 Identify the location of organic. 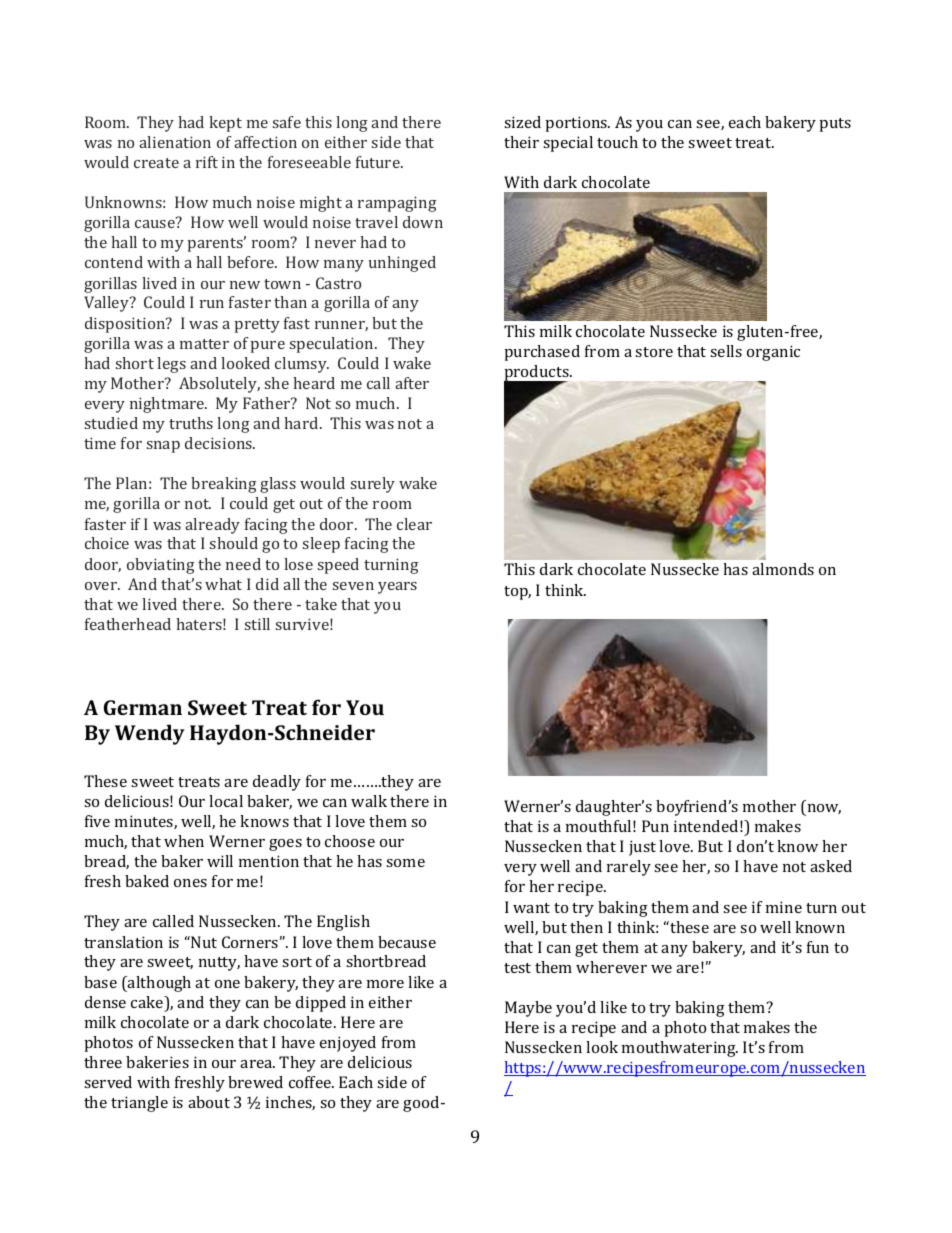
(773, 353).
